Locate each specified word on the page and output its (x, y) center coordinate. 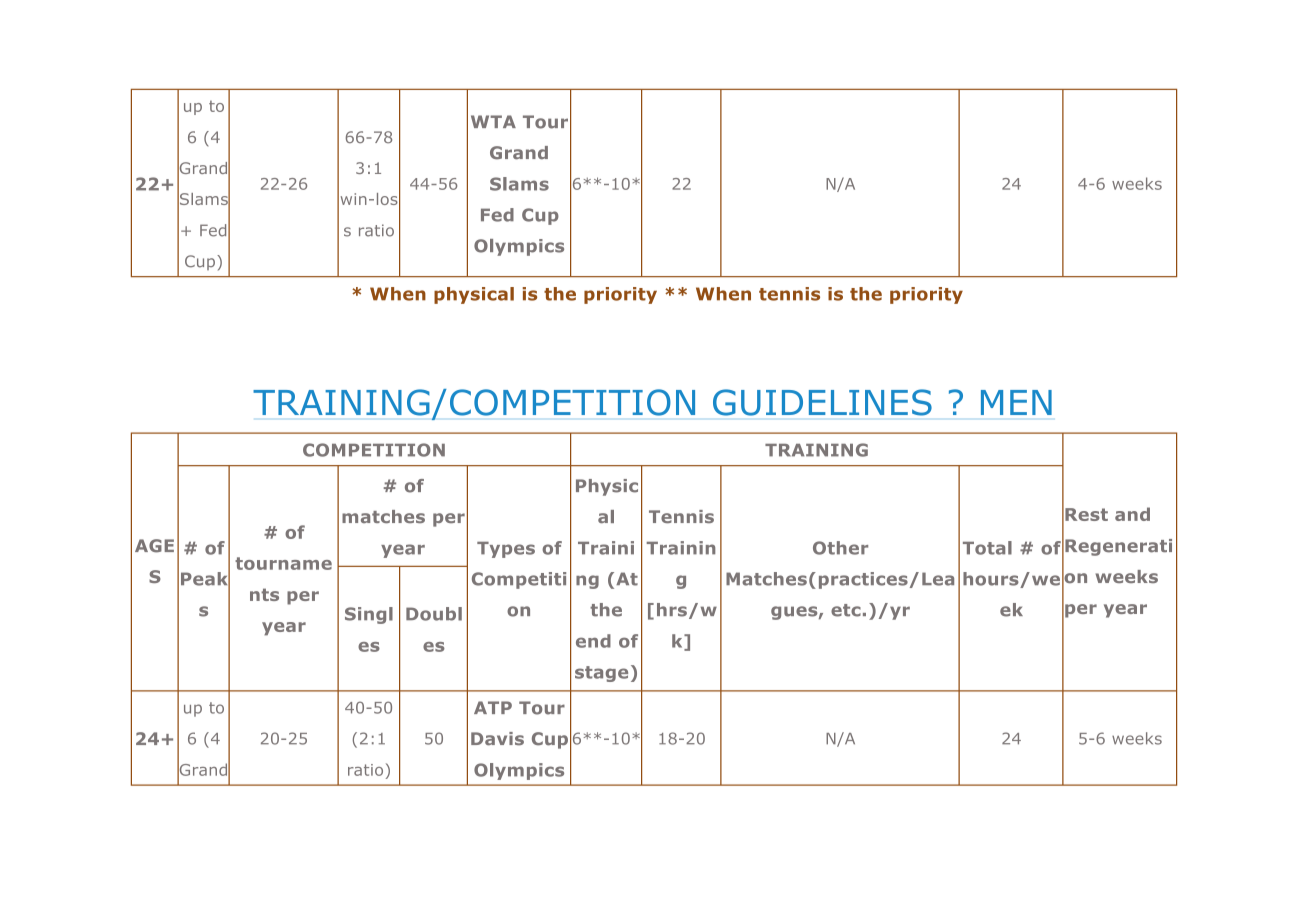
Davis (497, 739)
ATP (493, 707)
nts (264, 594)
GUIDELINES (822, 402)
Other (840, 548)
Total (987, 548)
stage (601, 674)
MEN (1016, 402)
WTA (493, 121)
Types (506, 550)
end (593, 641)
